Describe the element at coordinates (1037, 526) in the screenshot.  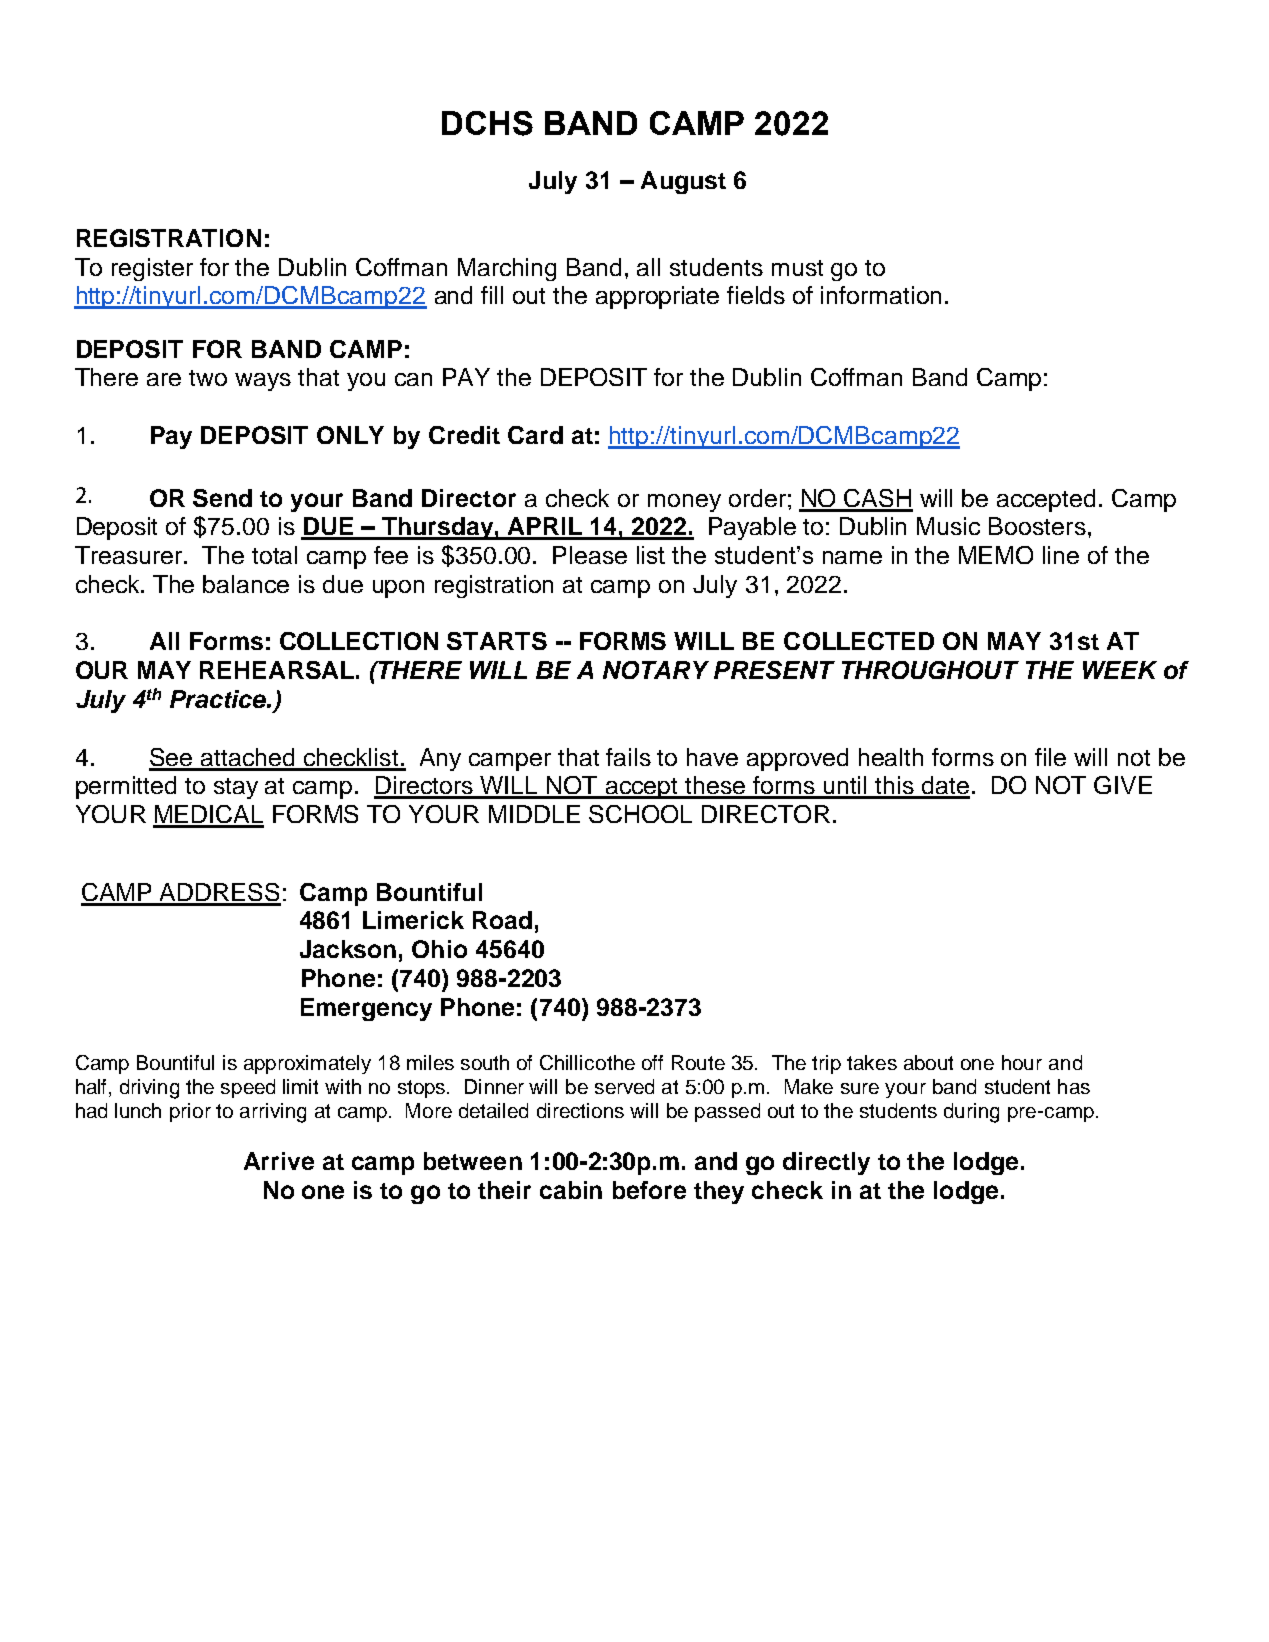
I see `Boosters` at that location.
